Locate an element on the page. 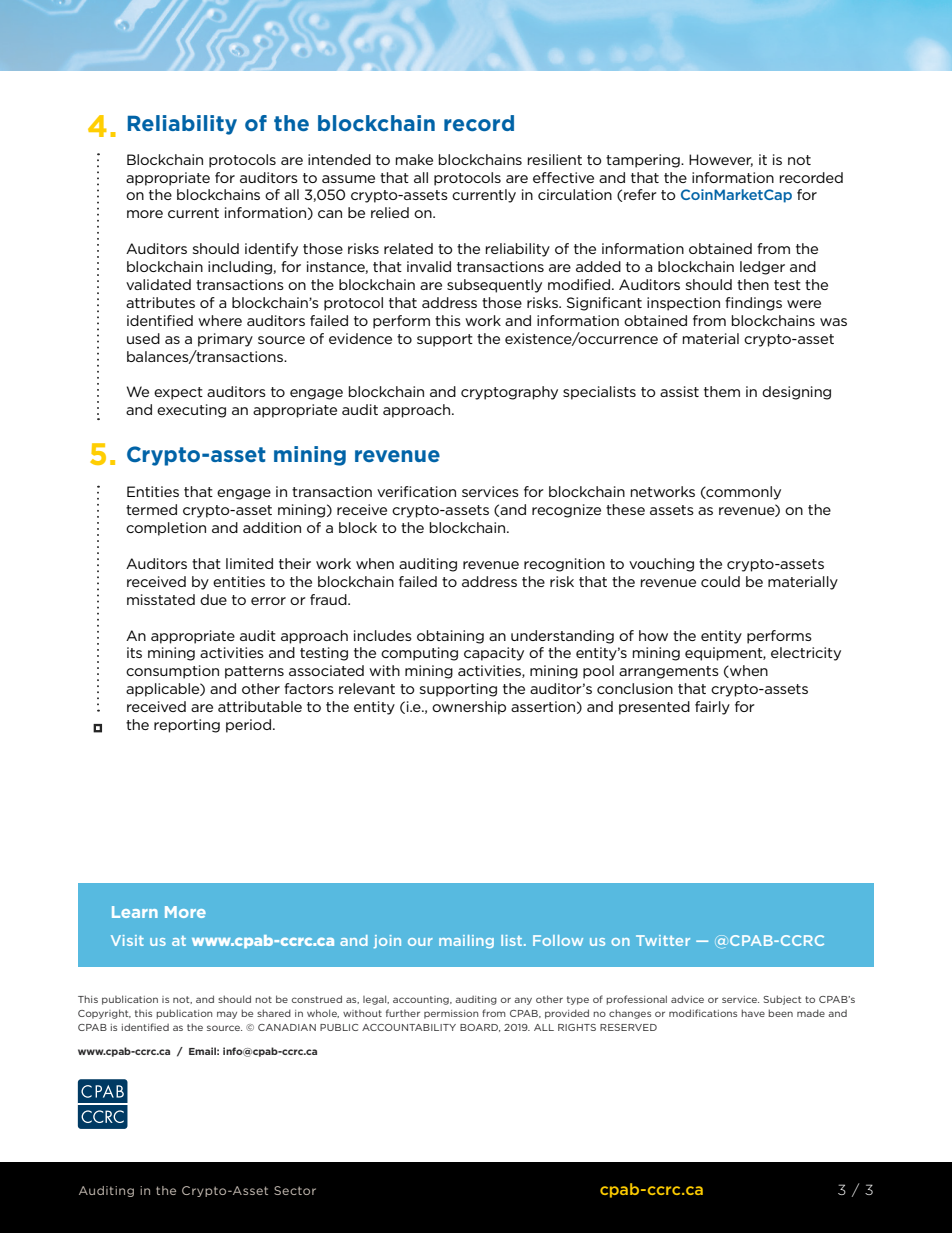 The image size is (952, 1233). Sector is located at coordinates (295, 1190).
